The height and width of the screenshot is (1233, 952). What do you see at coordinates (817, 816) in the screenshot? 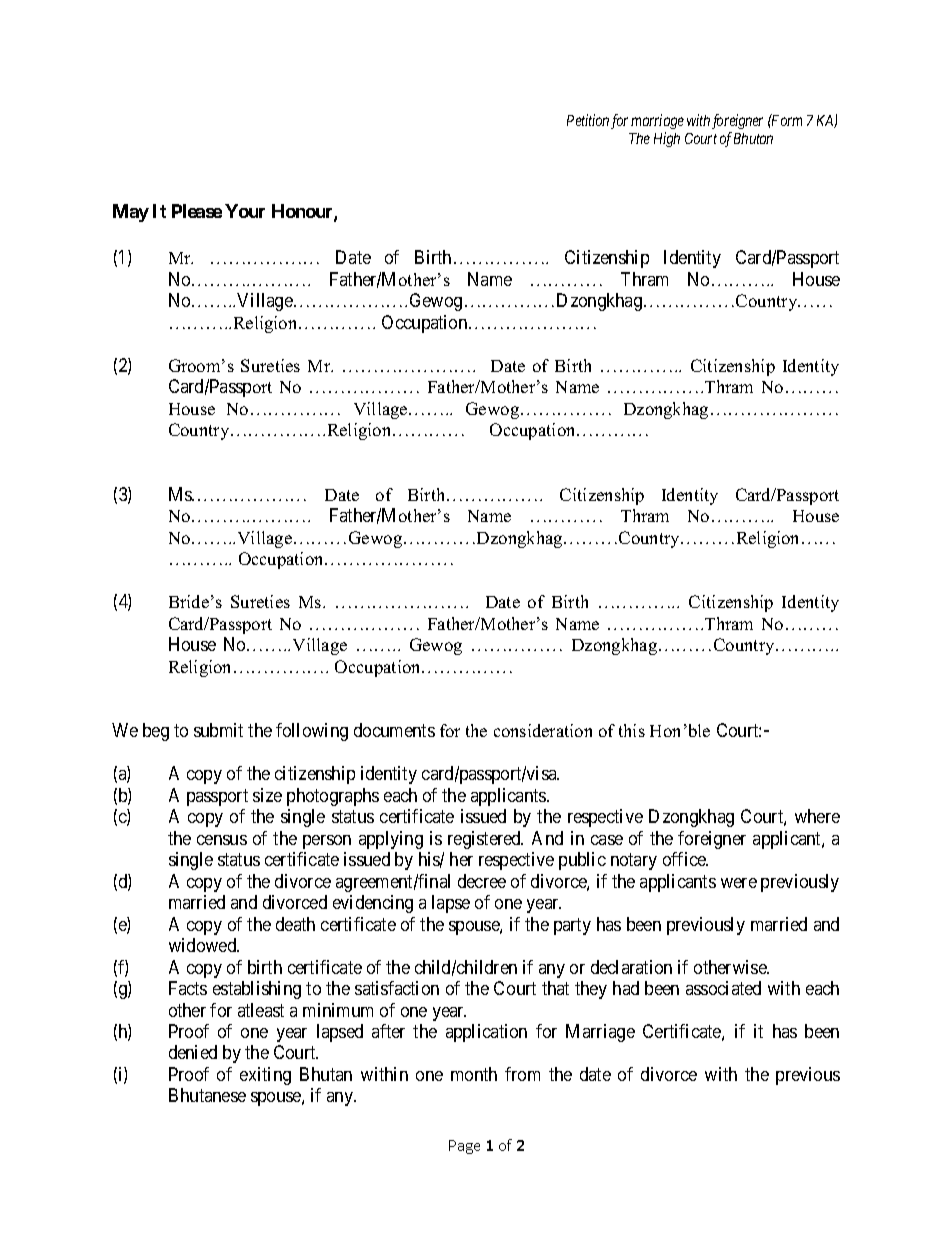
I see `where` at bounding box center [817, 816].
